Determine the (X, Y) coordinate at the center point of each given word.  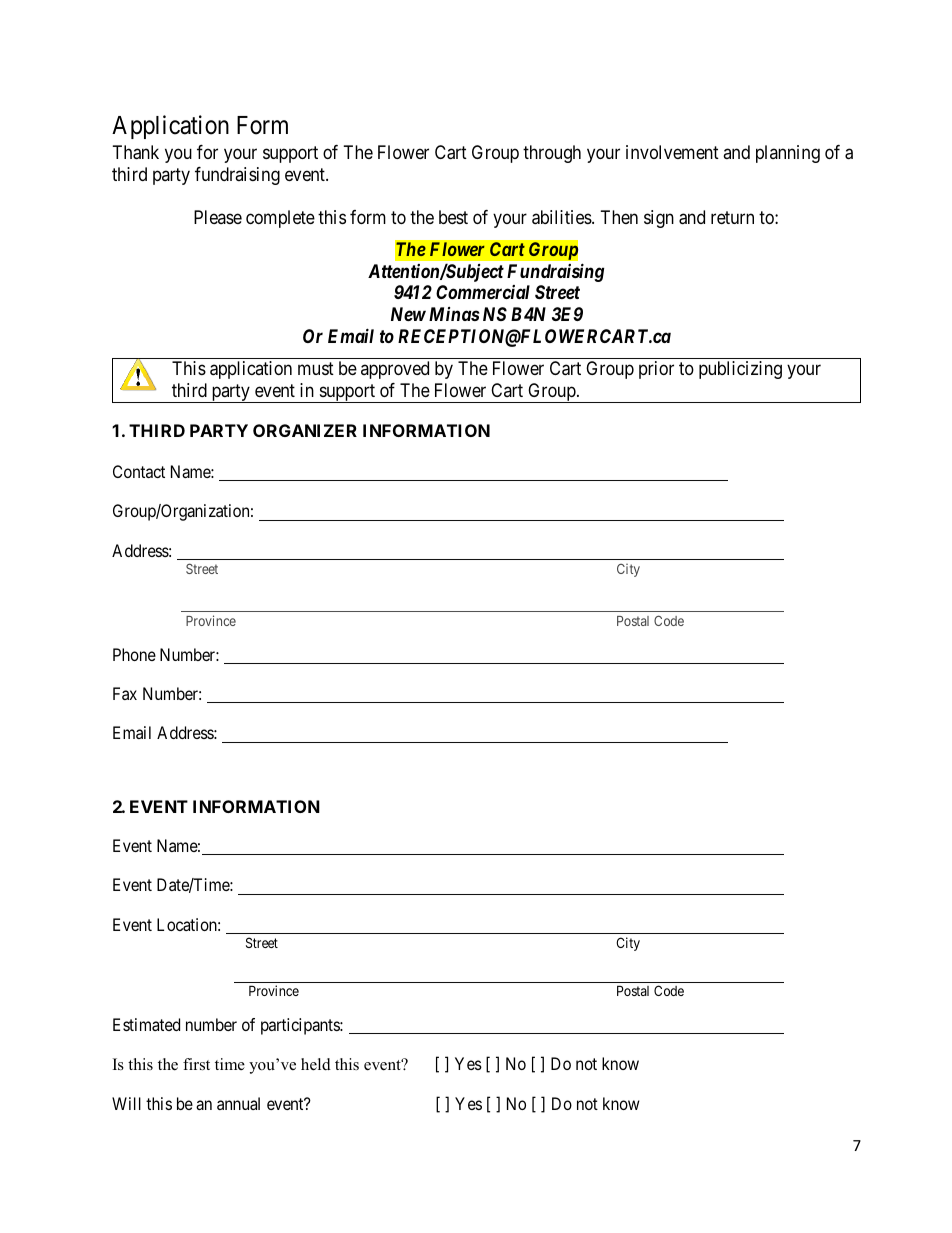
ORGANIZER (305, 430)
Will (126, 1103)
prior (656, 370)
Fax (125, 693)
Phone (134, 654)
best (453, 217)
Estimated (146, 1024)
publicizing (740, 370)
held (316, 1064)
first (196, 1064)
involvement (672, 152)
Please (218, 217)
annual (238, 1103)
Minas (454, 314)
